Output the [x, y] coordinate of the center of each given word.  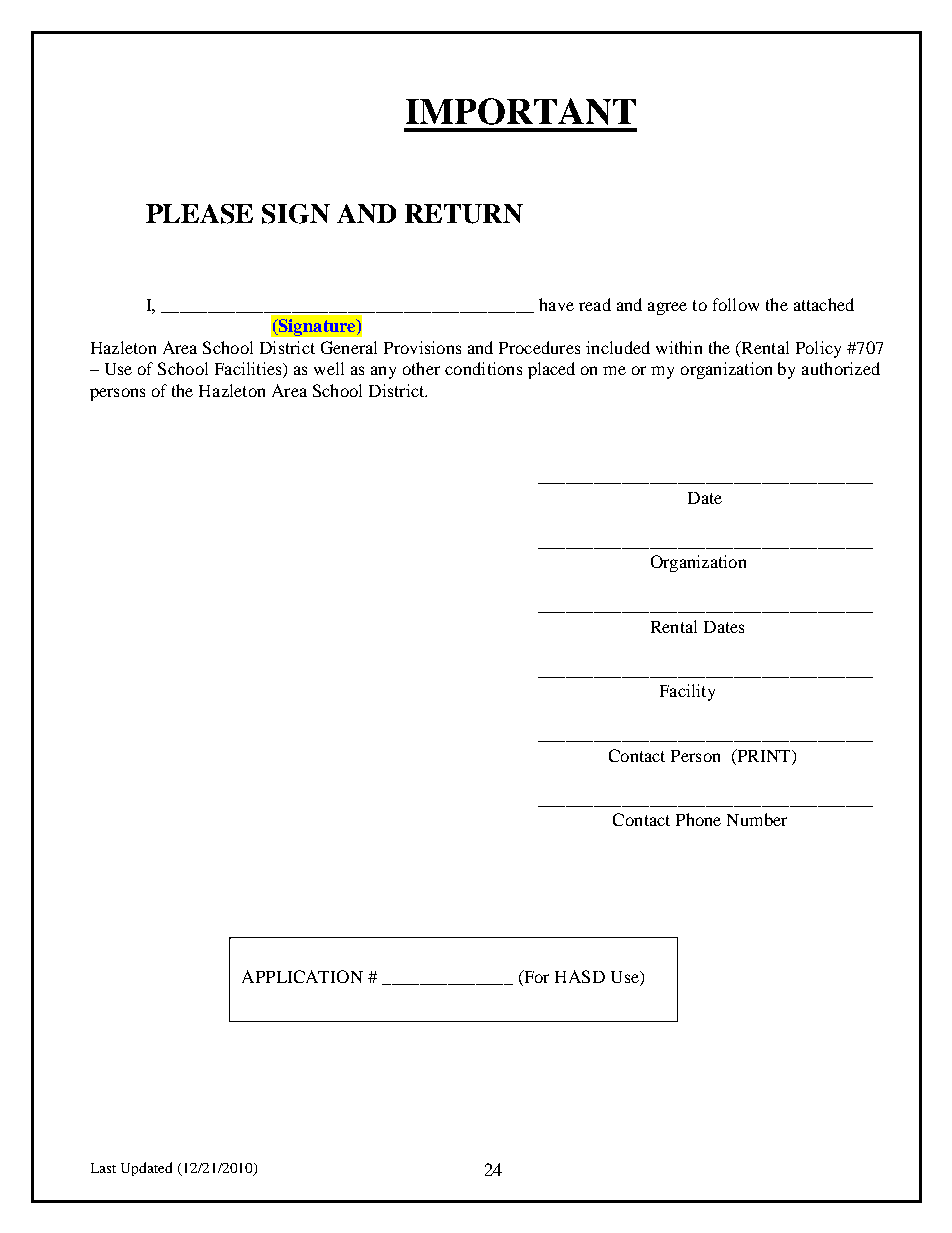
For [535, 978]
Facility [687, 692]
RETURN [464, 214]
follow [736, 304]
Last [103, 1168]
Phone [698, 819]
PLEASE [199, 214]
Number [757, 819]
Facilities [249, 370]
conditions [483, 368]
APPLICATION [302, 976]
